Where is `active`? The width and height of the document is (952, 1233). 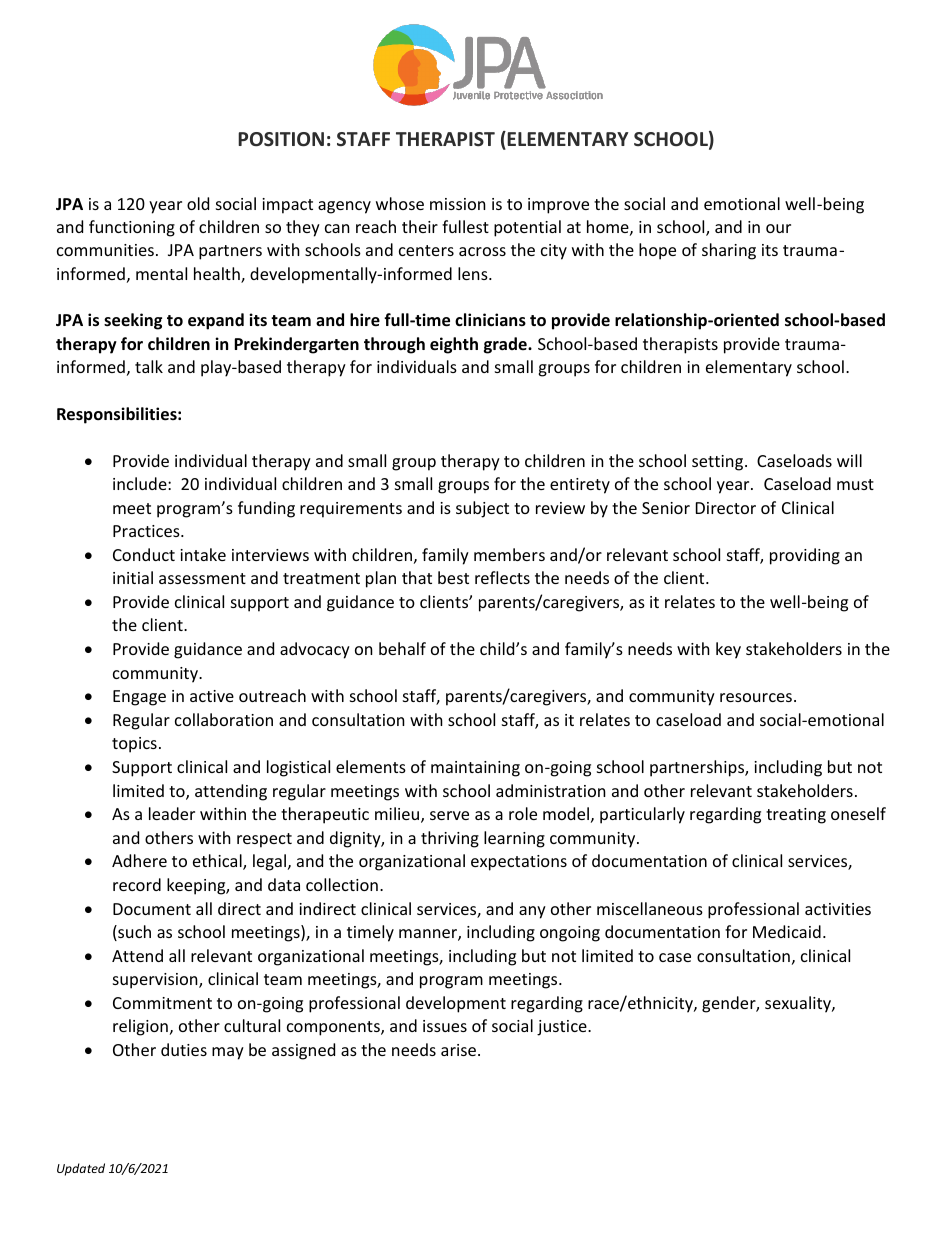
active is located at coordinates (212, 696).
